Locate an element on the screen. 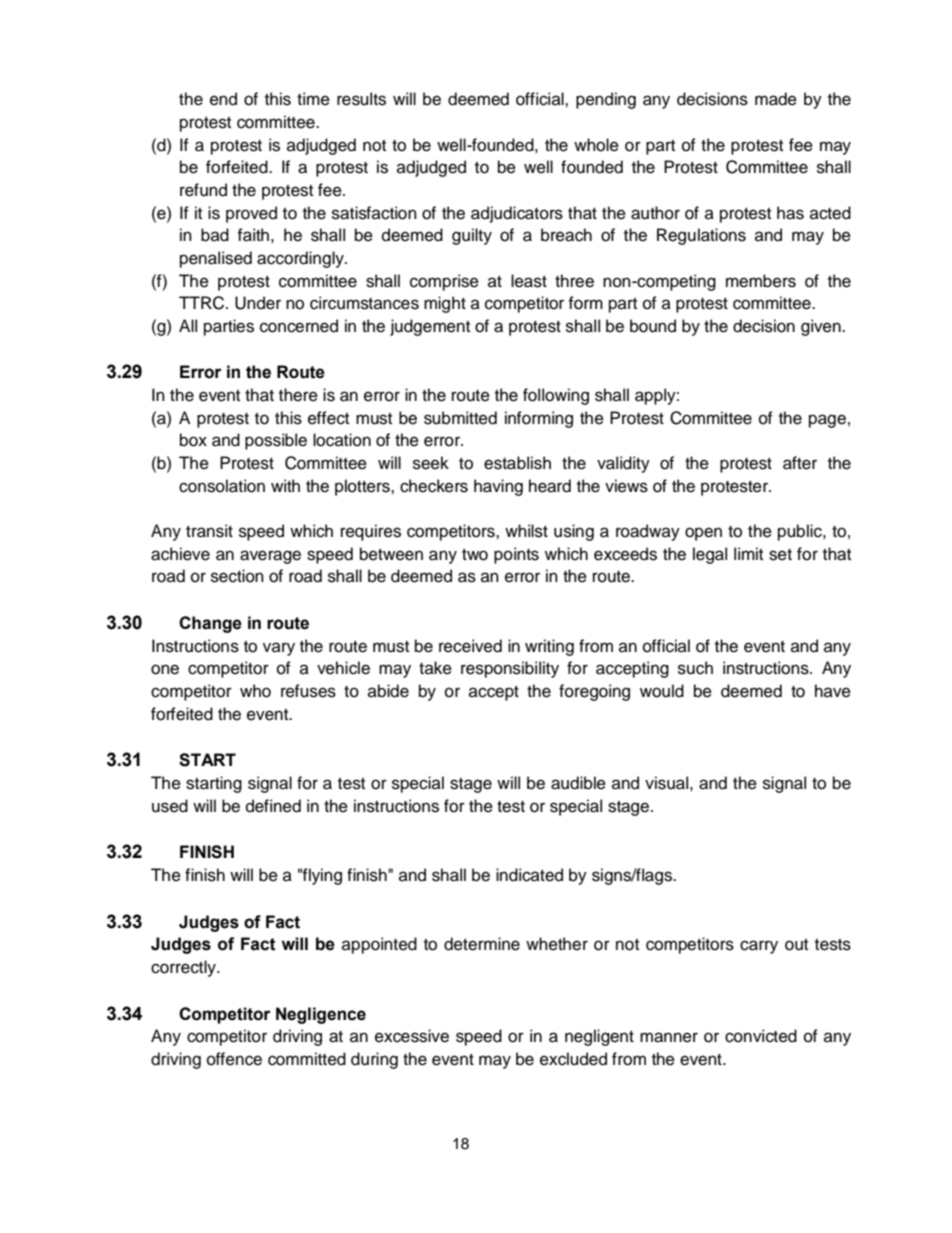  possible is located at coordinates (276, 441).
